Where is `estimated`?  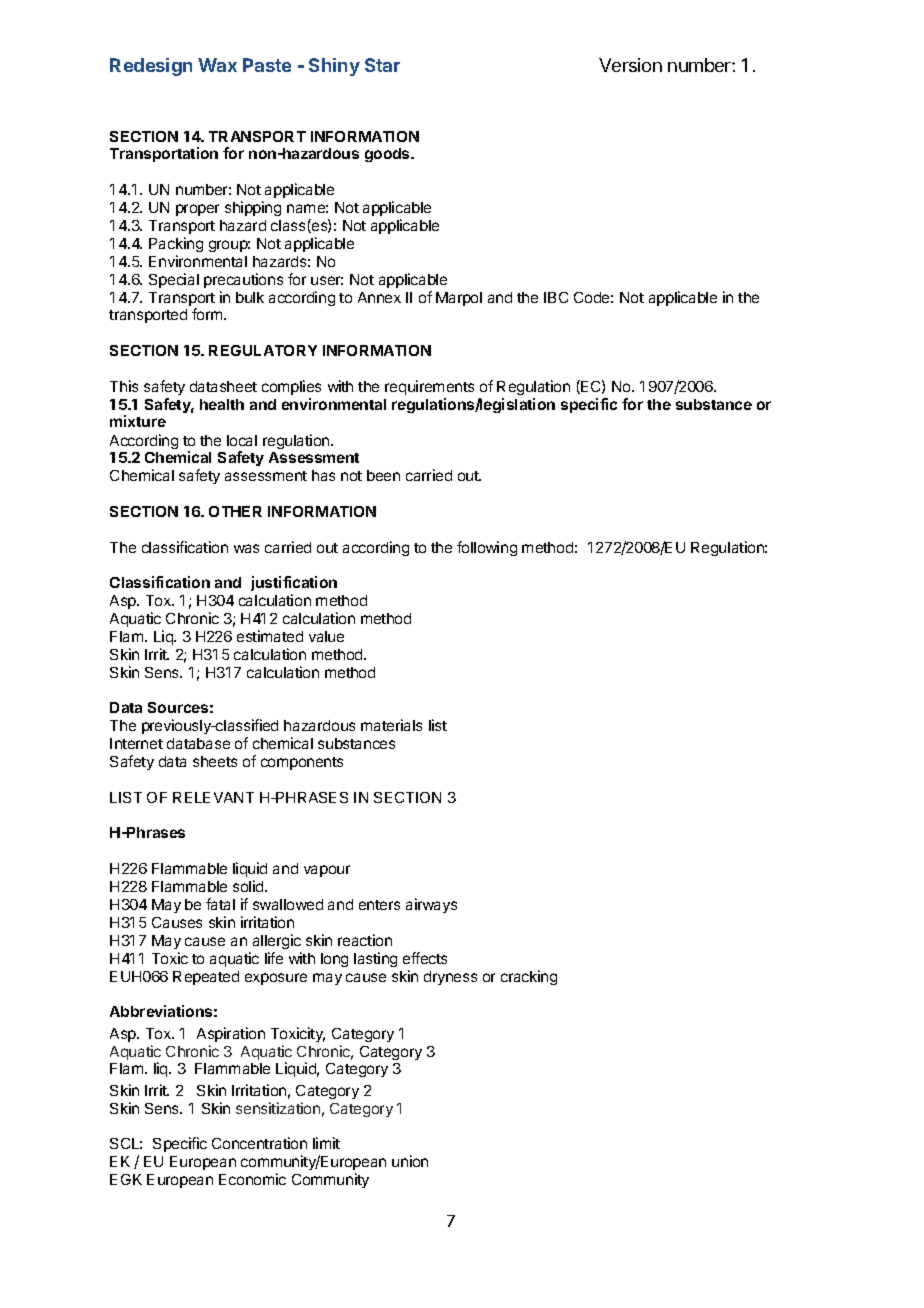 estimated is located at coordinates (270, 636).
